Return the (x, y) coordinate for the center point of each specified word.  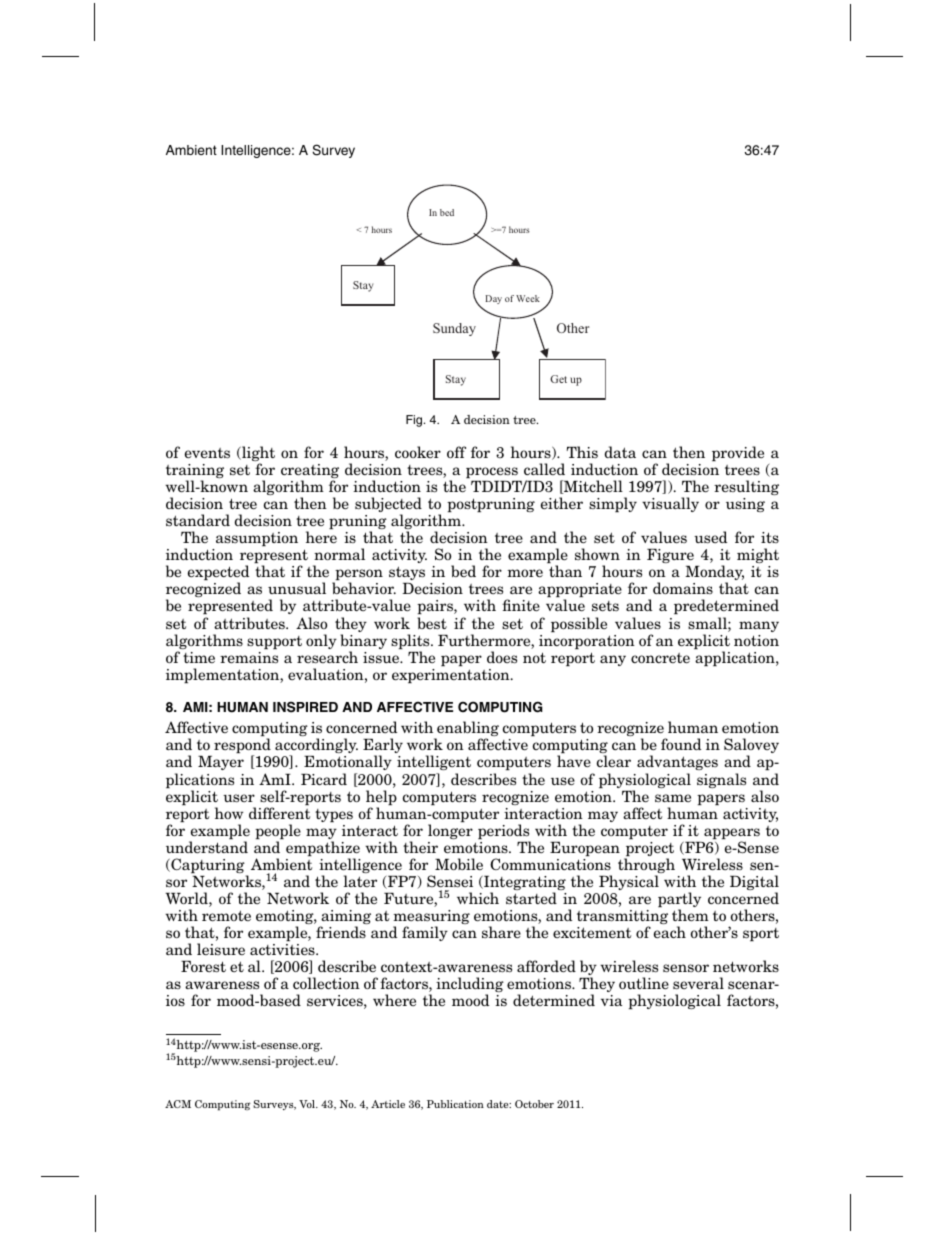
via (611, 1000)
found (681, 744)
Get (558, 379)
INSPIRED (305, 707)
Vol (308, 1104)
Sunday (454, 329)
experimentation (452, 676)
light (257, 455)
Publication (455, 1104)
